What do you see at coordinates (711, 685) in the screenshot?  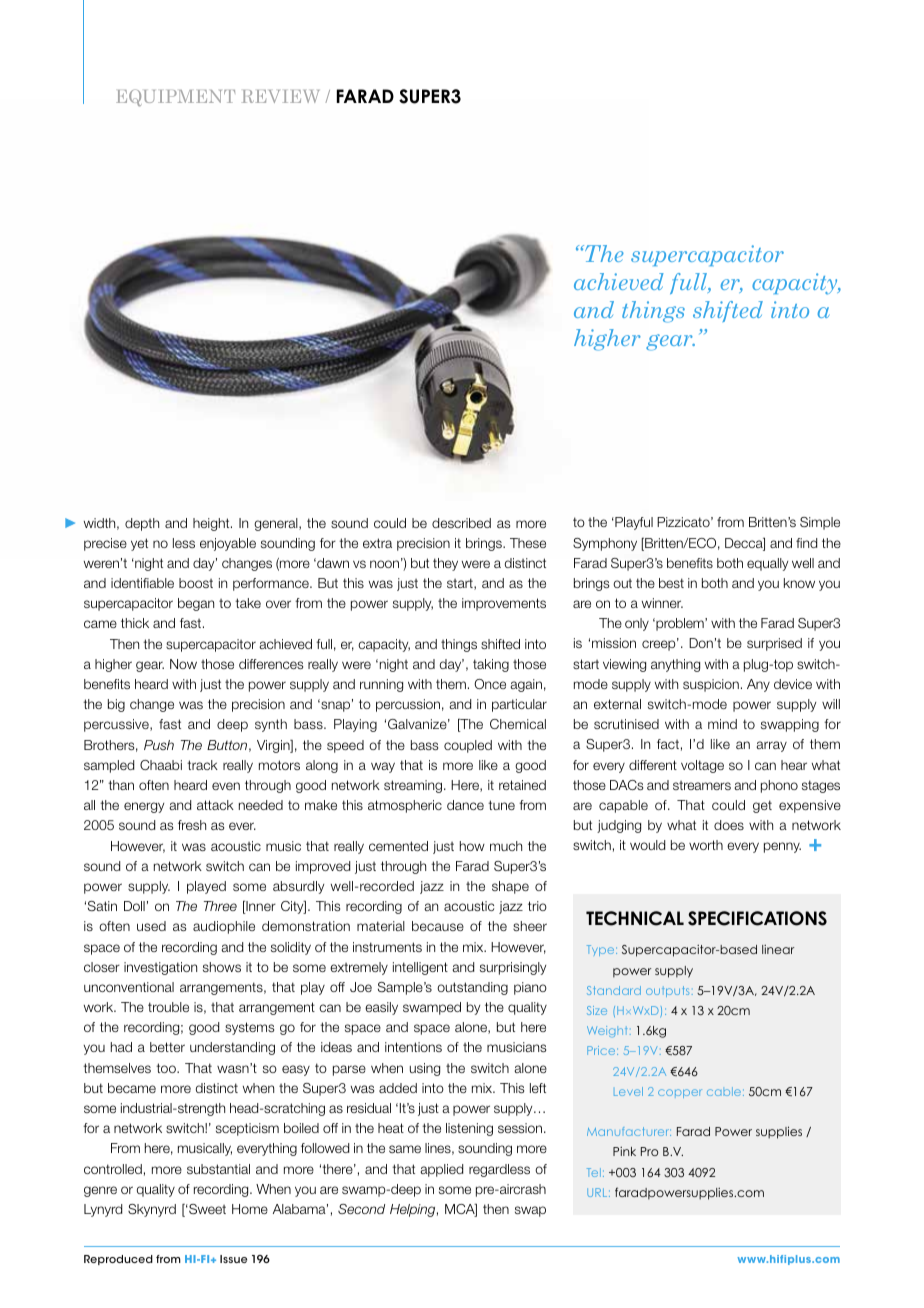 I see `suspicion` at bounding box center [711, 685].
